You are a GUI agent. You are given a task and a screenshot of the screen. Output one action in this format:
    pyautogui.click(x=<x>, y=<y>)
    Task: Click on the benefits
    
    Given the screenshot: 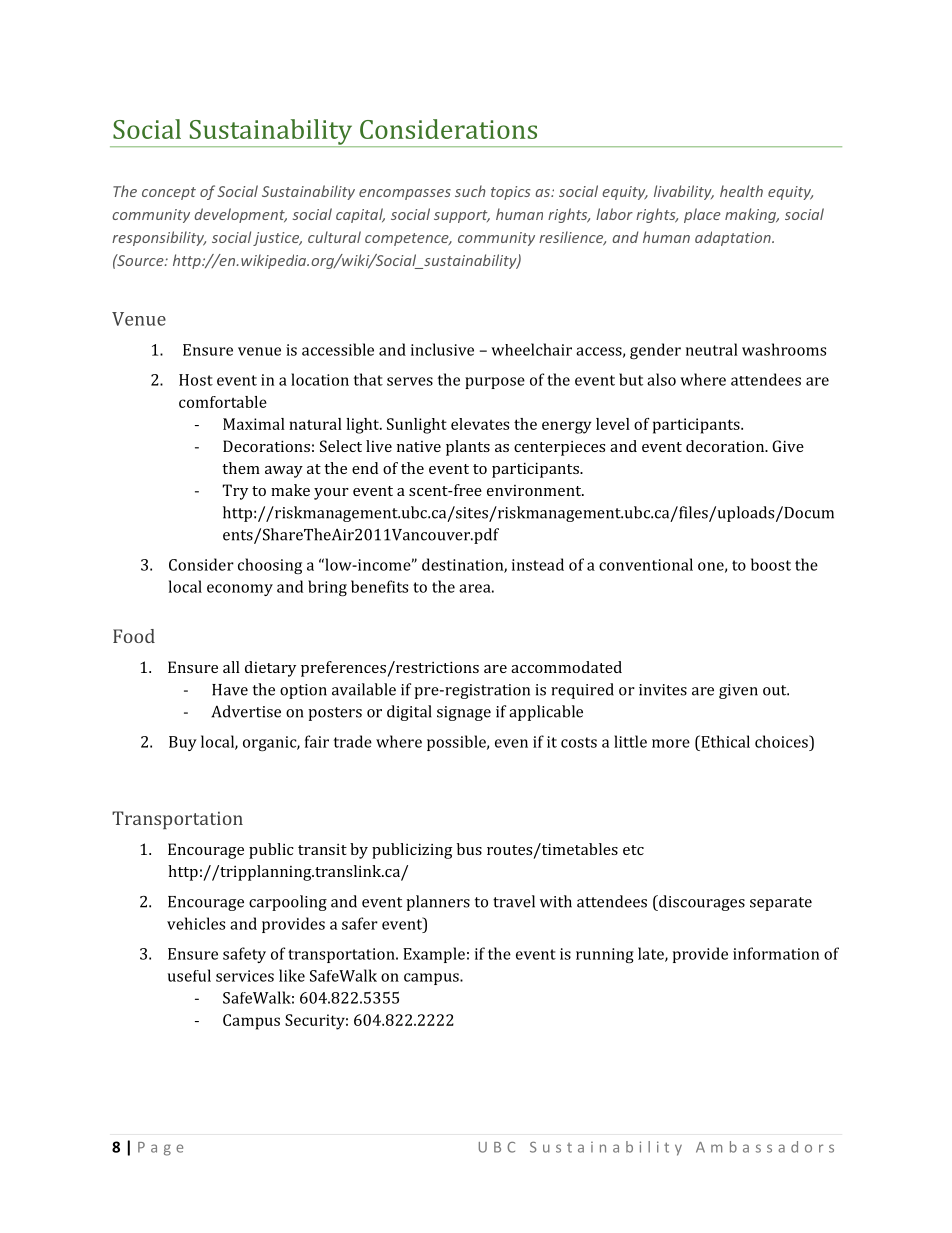 What is the action you would take?
    pyautogui.click(x=379, y=586)
